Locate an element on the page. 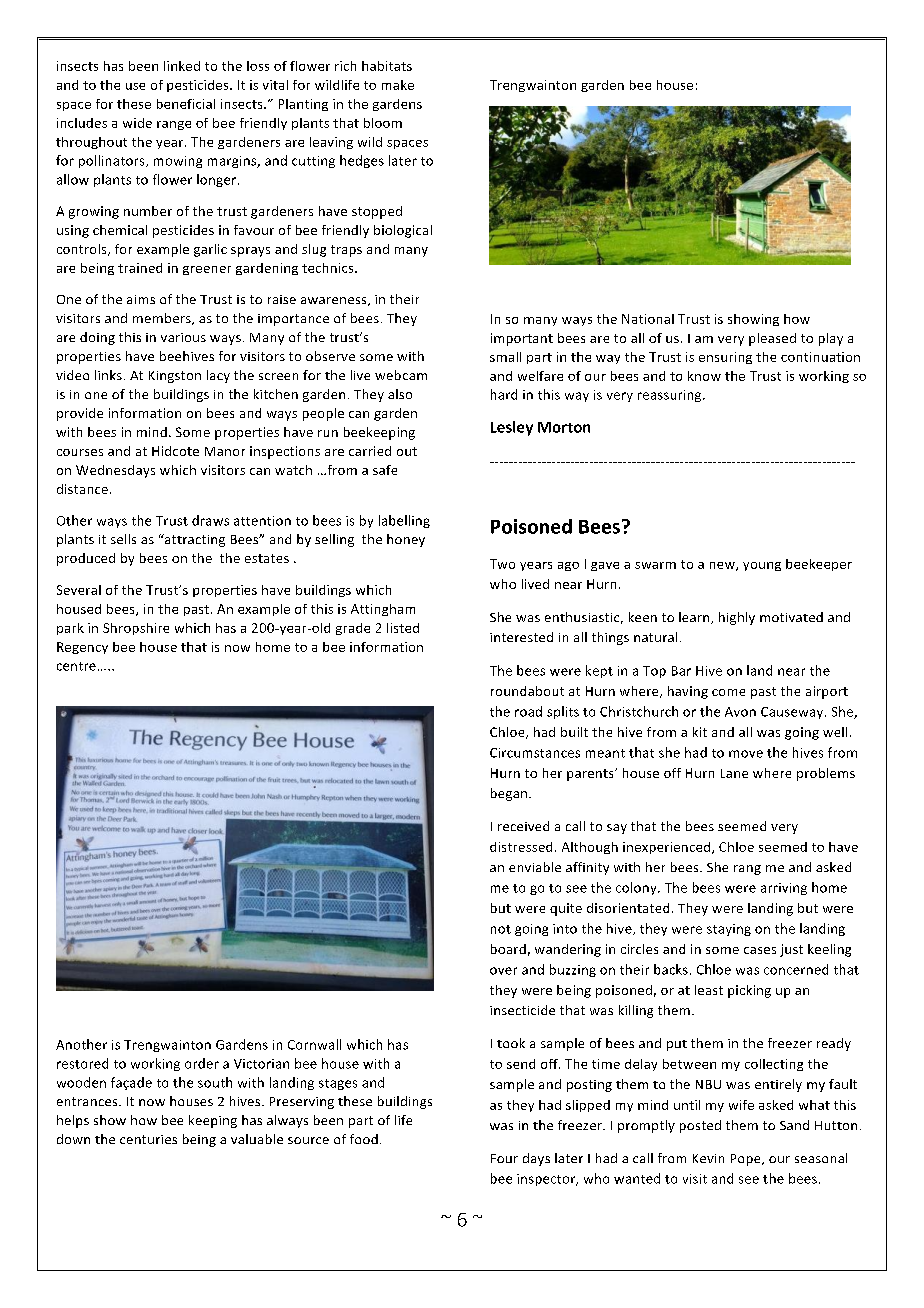  centuries is located at coordinates (148, 1139).
